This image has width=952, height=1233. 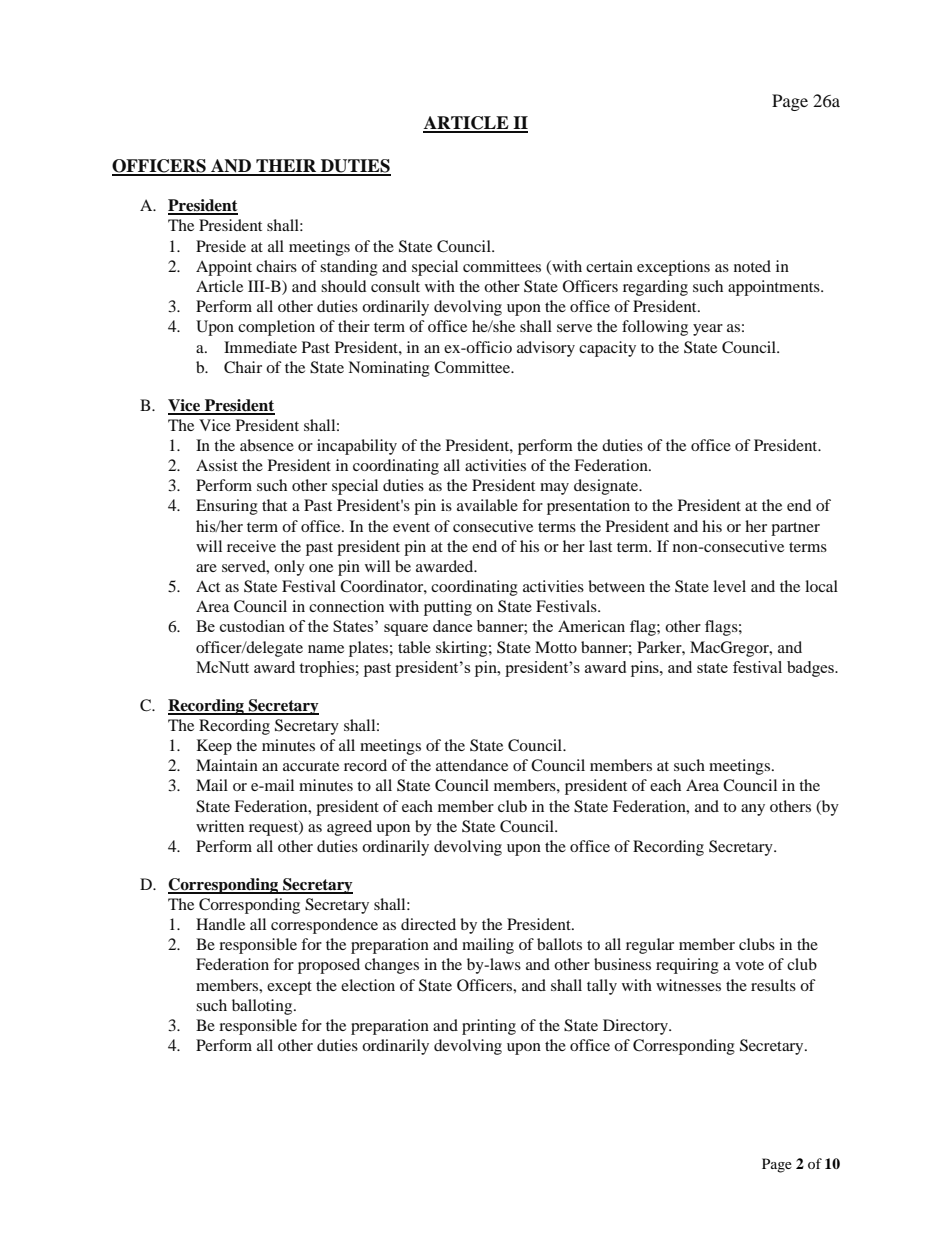 What do you see at coordinates (263, 1007) in the image?
I see `balloting` at bounding box center [263, 1007].
